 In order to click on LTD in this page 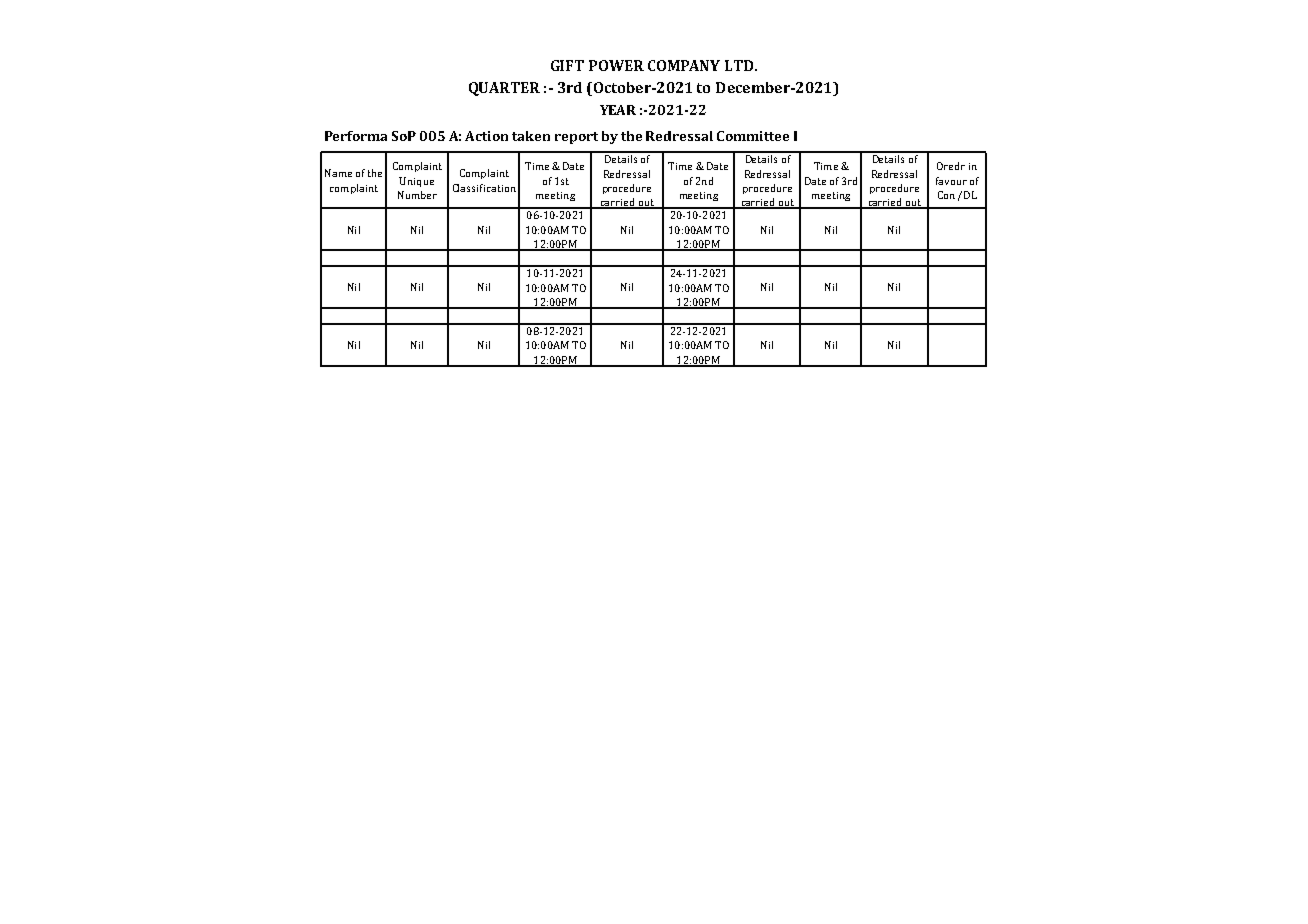, I will do `click(740, 65)`.
